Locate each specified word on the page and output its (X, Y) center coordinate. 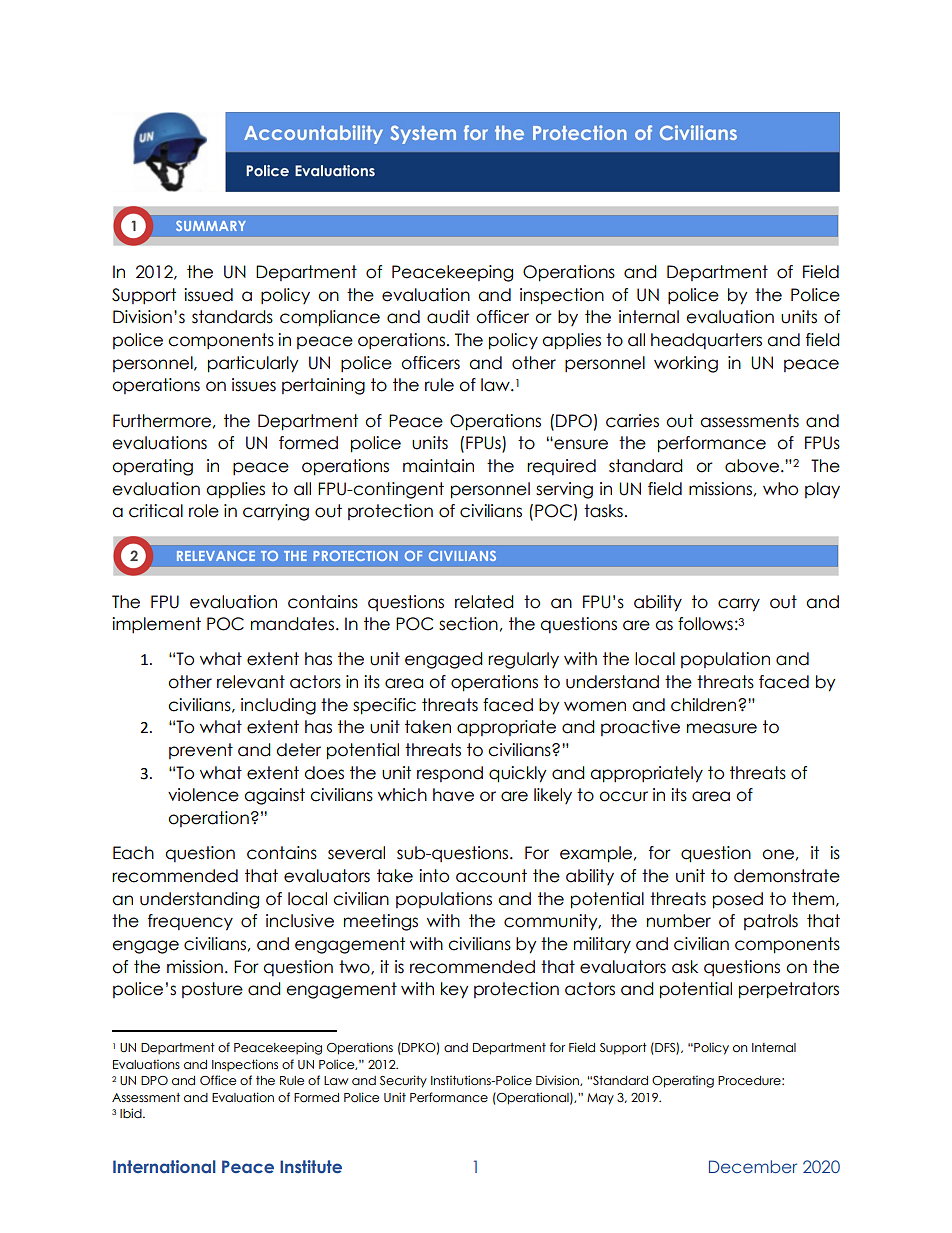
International (164, 1166)
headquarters (706, 341)
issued (208, 295)
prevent (201, 751)
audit (448, 317)
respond (450, 774)
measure (722, 728)
